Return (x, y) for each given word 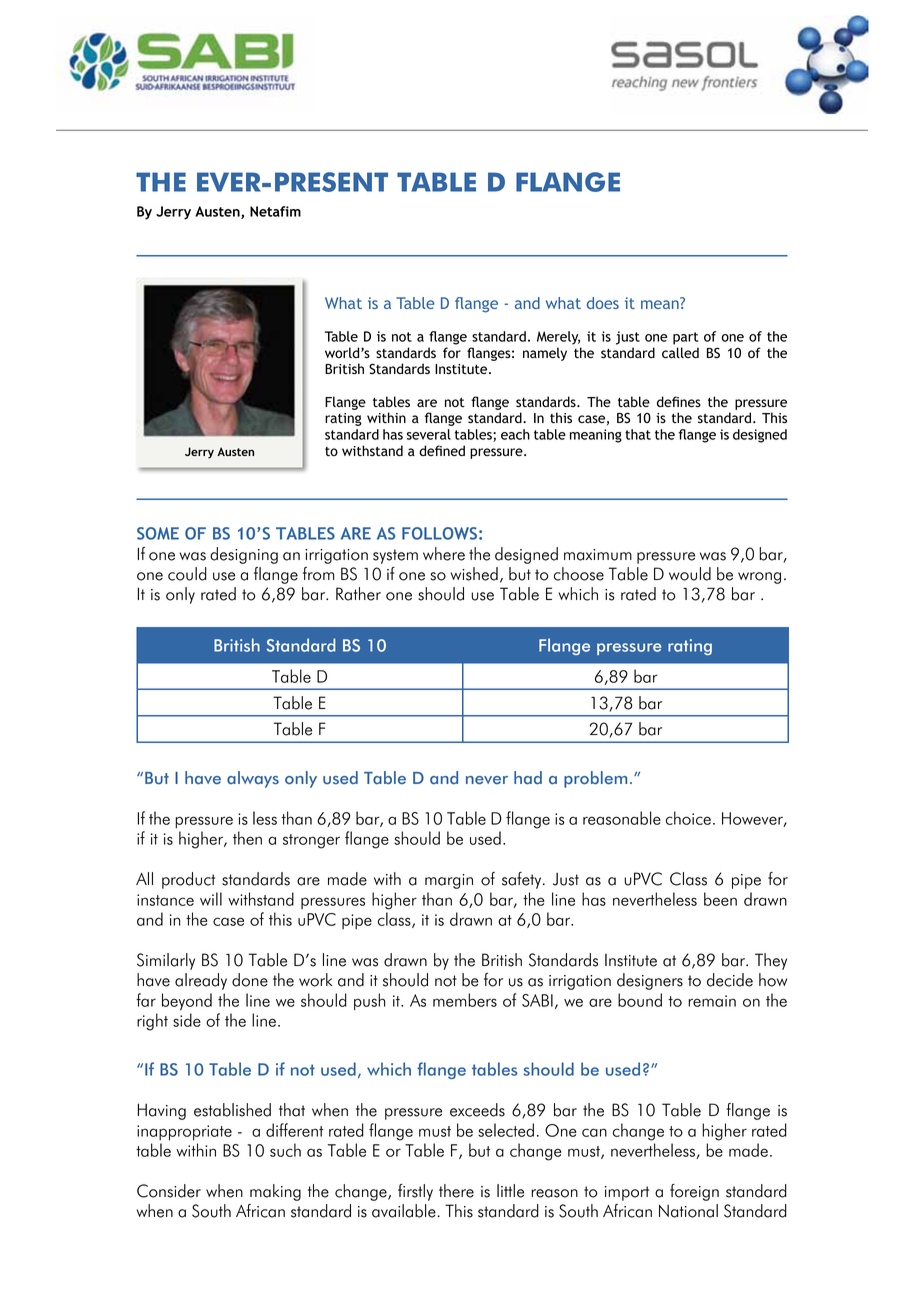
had (528, 778)
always (253, 779)
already (201, 981)
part (686, 338)
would (690, 574)
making (275, 1192)
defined (442, 450)
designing (244, 555)
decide (730, 980)
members (465, 1000)
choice (688, 818)
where (444, 554)
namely (545, 354)
